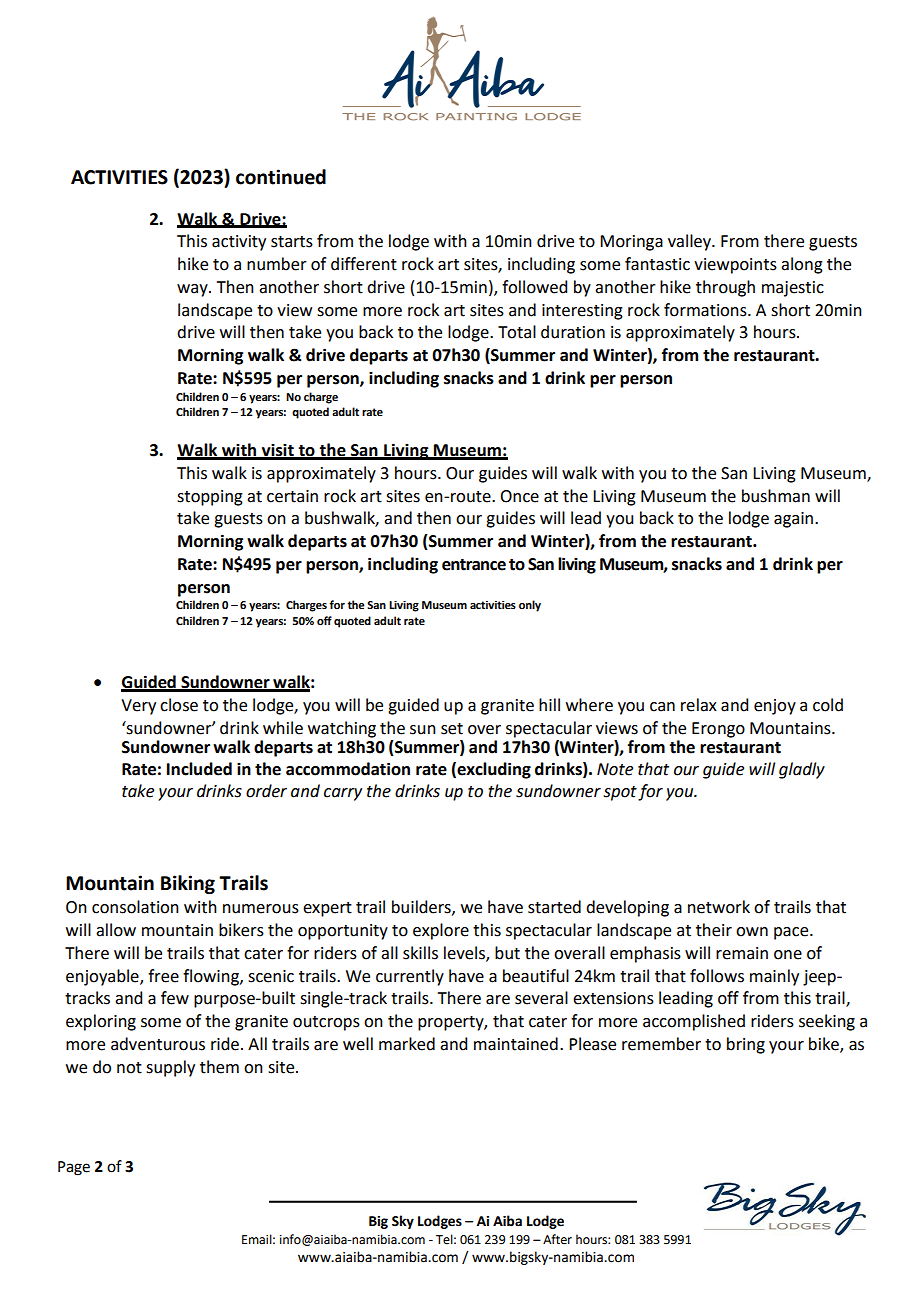  What do you see at coordinates (441, 931) in the document?
I see `explore` at bounding box center [441, 931].
